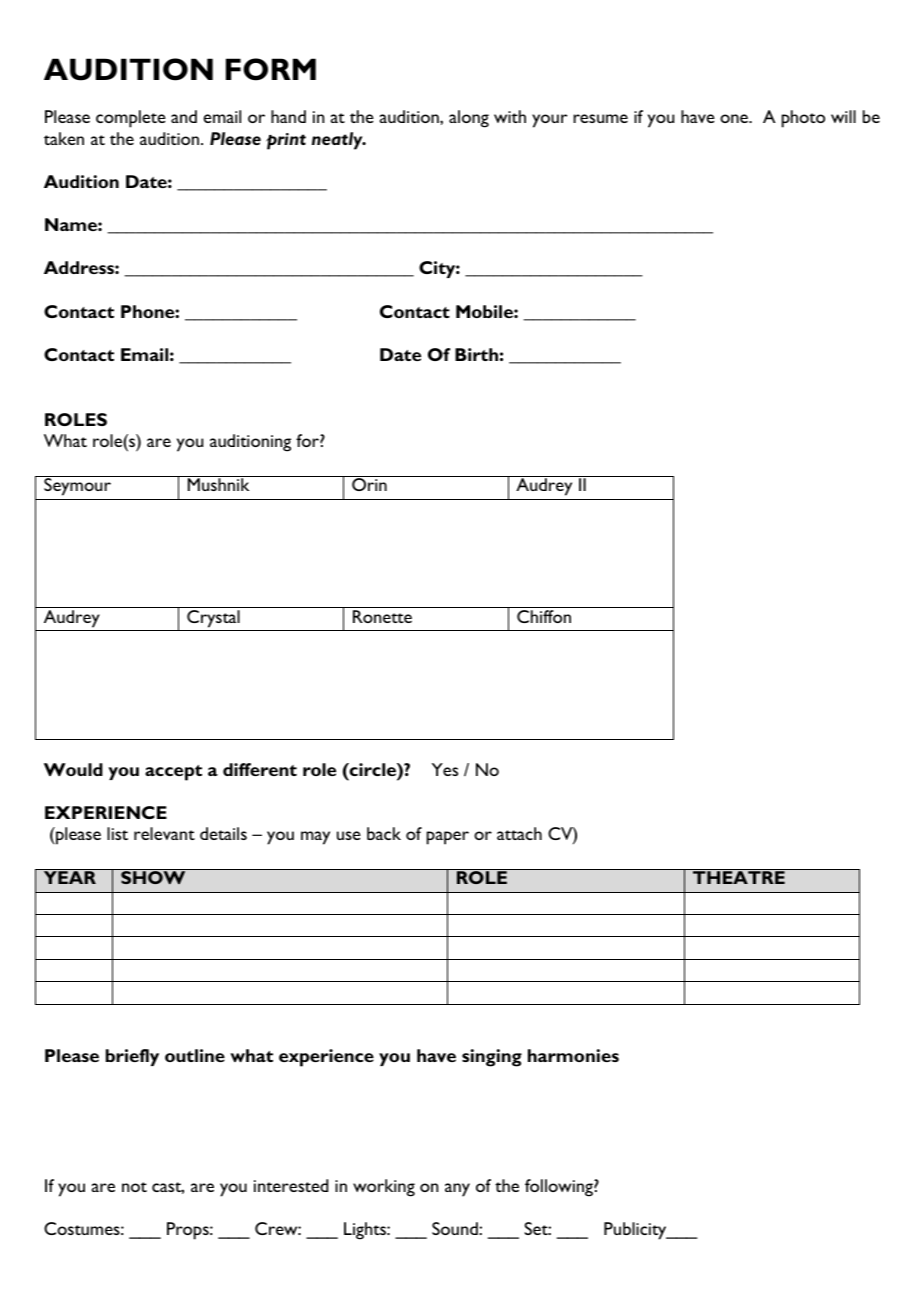 The height and width of the screenshot is (1308, 924). What do you see at coordinates (739, 877) in the screenshot?
I see `THEATRE` at bounding box center [739, 877].
